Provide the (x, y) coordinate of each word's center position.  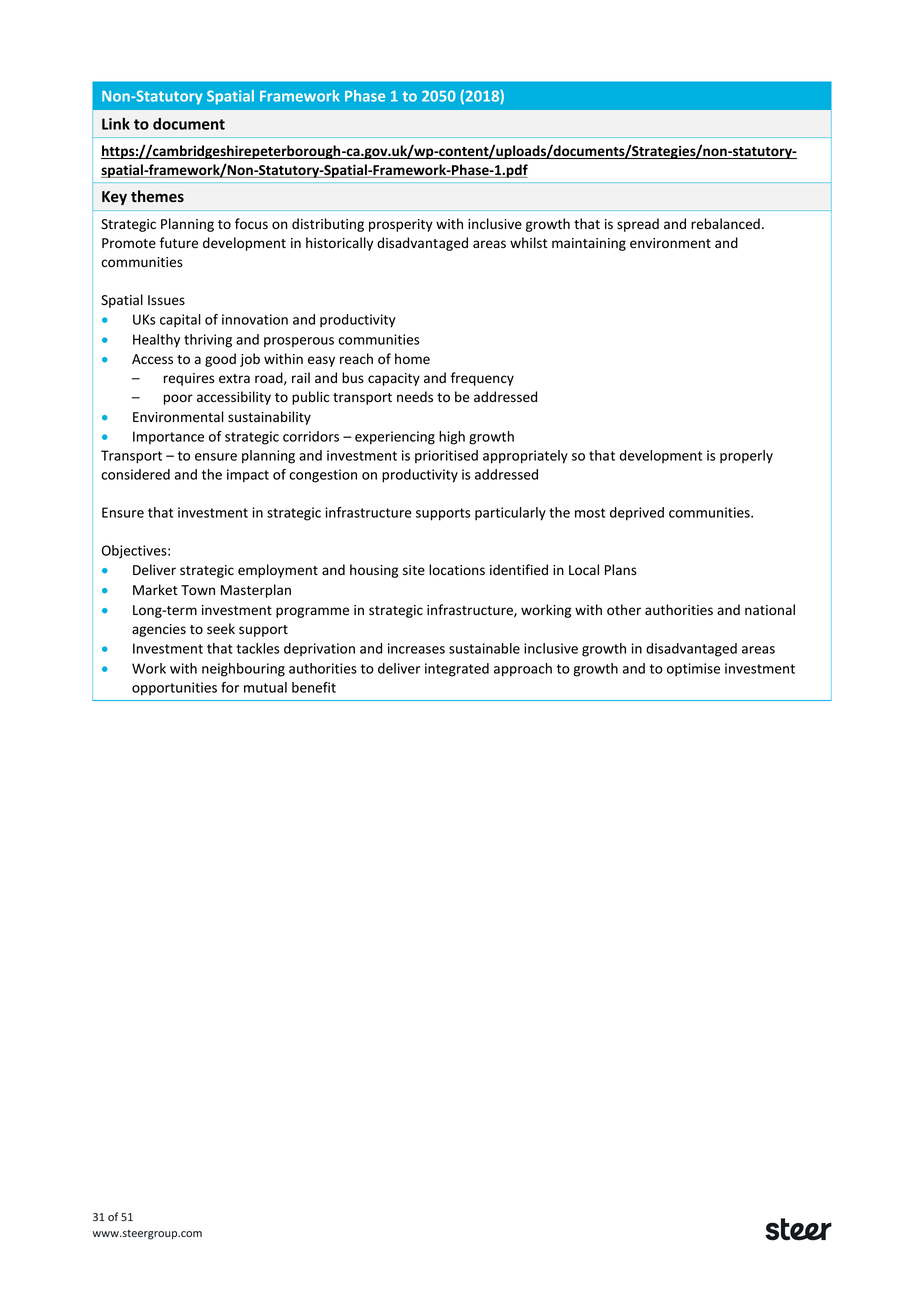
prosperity (401, 225)
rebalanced (725, 224)
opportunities (174, 689)
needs (415, 397)
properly (746, 457)
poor (178, 399)
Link (116, 124)
